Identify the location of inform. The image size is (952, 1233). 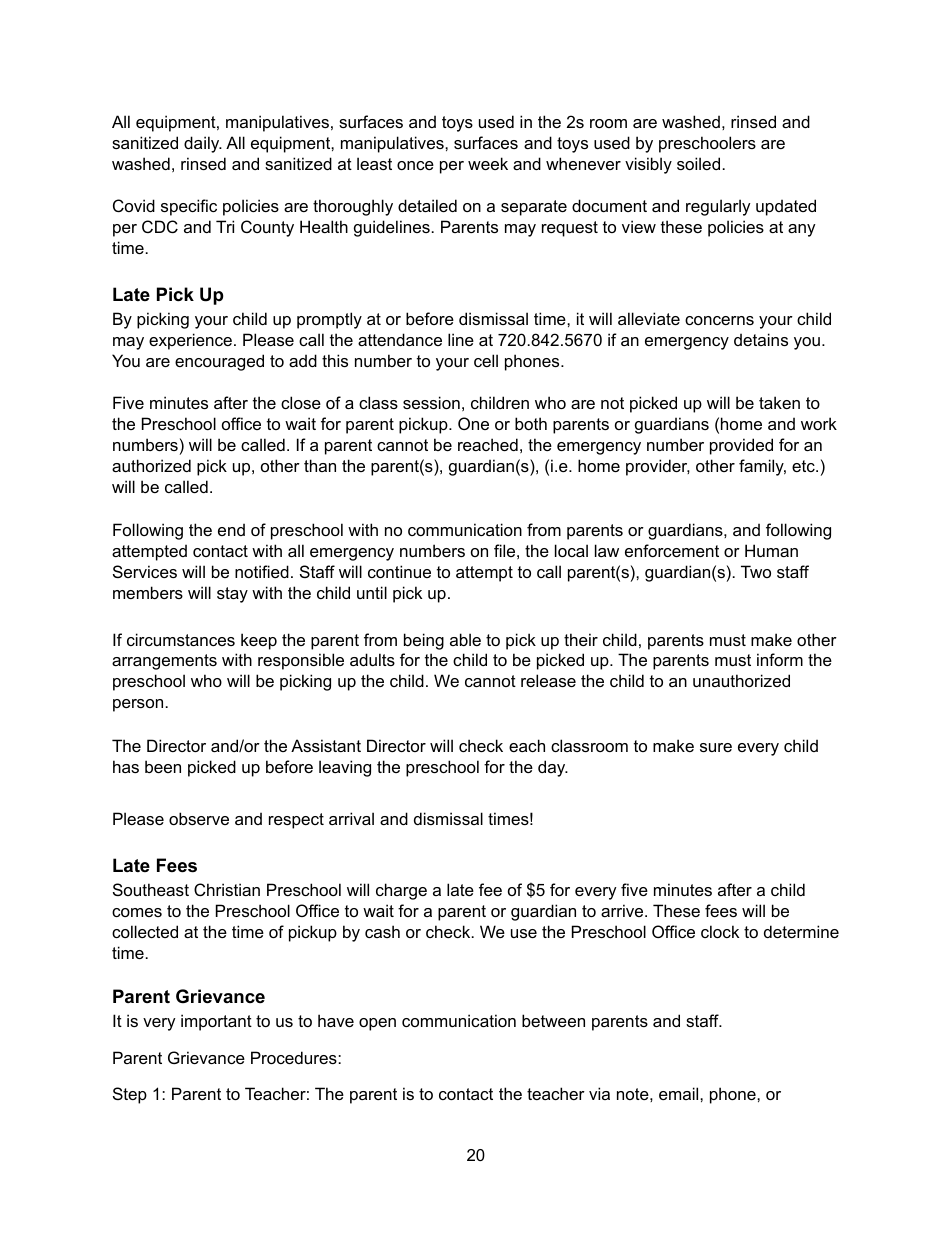
(780, 659).
